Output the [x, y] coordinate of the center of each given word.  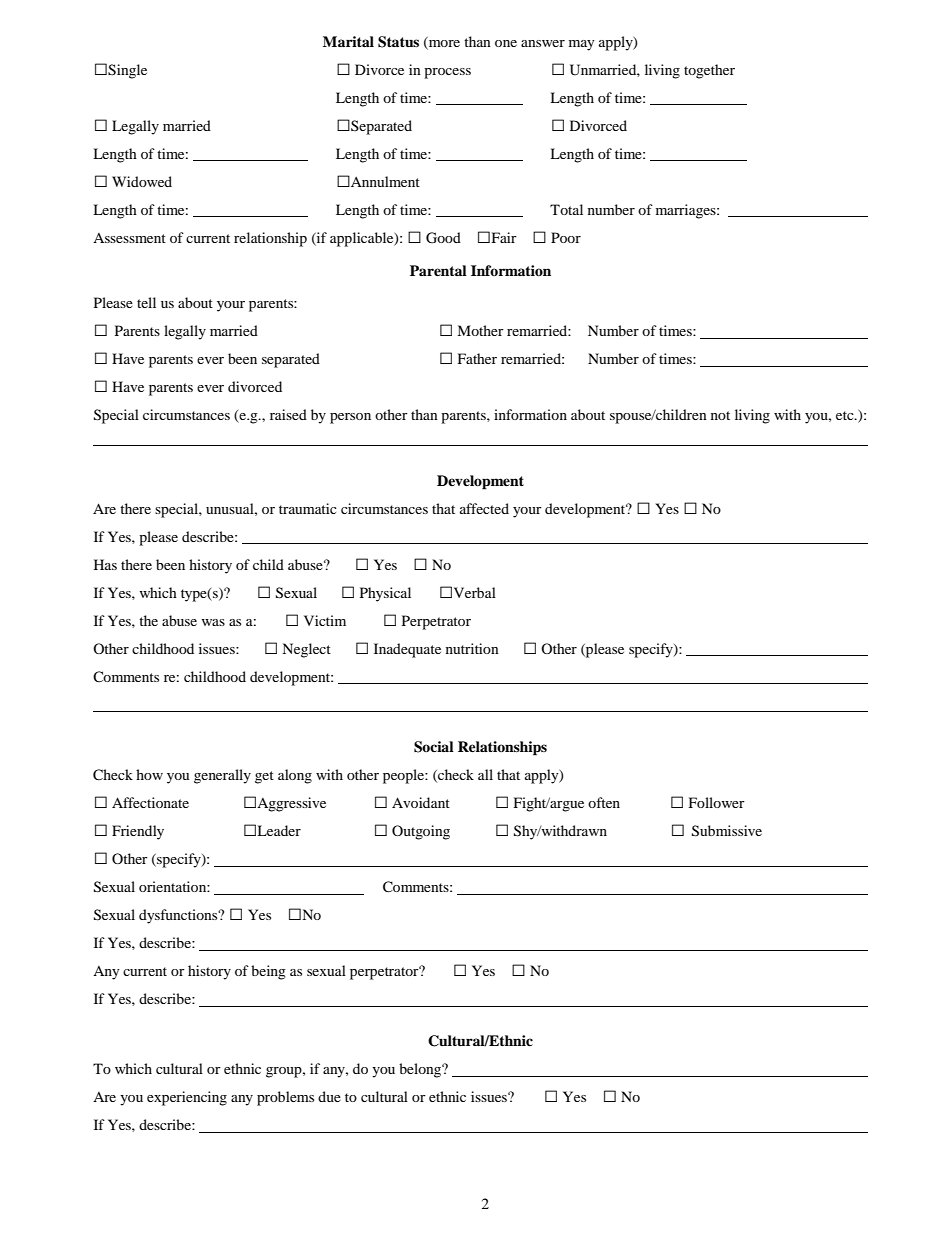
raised [288, 414]
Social [434, 747]
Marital [348, 41]
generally [222, 776]
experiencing [187, 1098]
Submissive [727, 831]
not [720, 415]
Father [477, 358]
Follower [717, 802]
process [447, 73]
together [709, 71]
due [329, 1096]
